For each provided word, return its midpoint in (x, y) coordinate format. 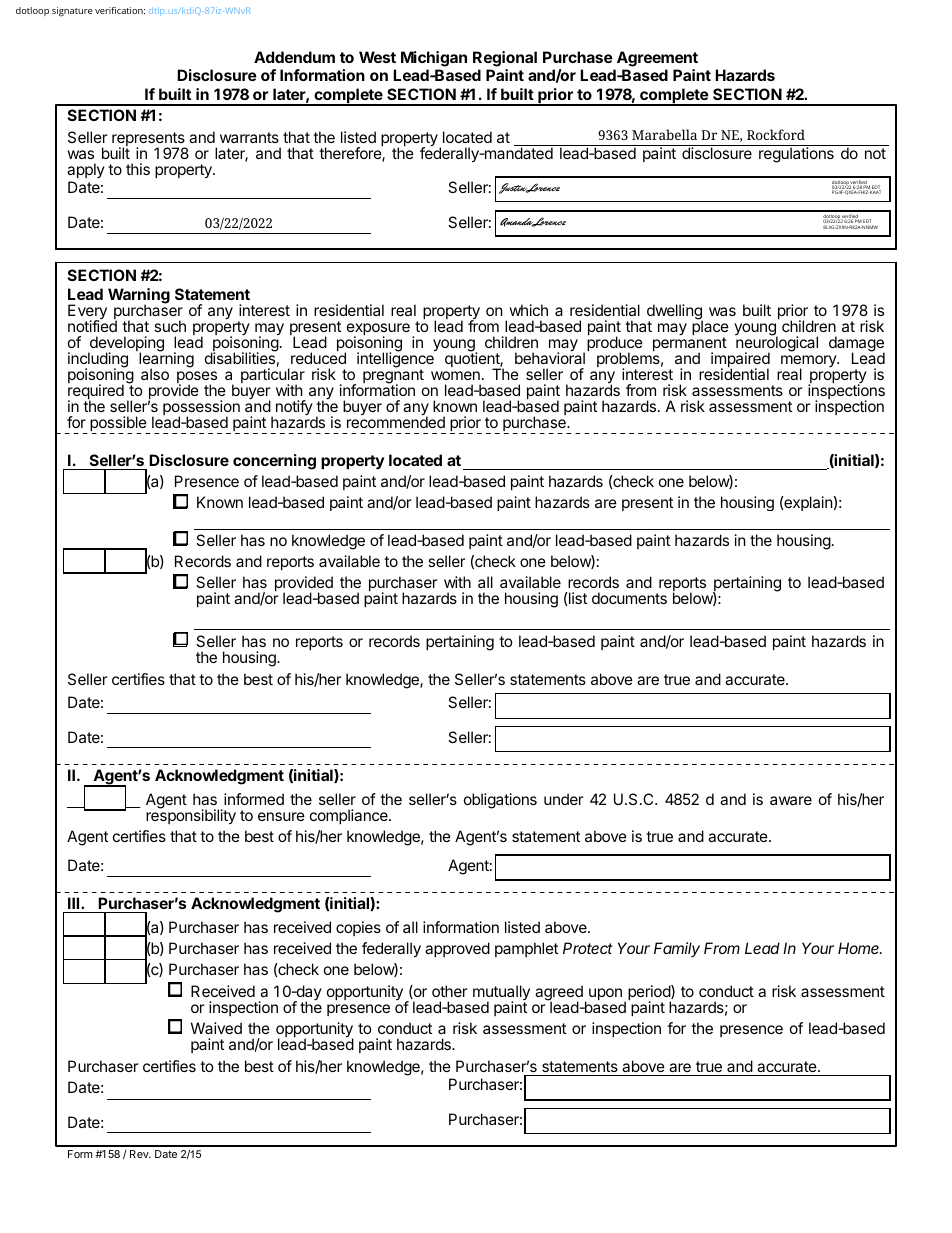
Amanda (518, 222)
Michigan (434, 59)
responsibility (191, 816)
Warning (139, 297)
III (75, 903)
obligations (500, 801)
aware (791, 800)
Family (677, 949)
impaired (740, 361)
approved (457, 949)
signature (72, 11)
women (455, 375)
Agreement (657, 59)
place (710, 328)
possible (119, 425)
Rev (140, 1154)
